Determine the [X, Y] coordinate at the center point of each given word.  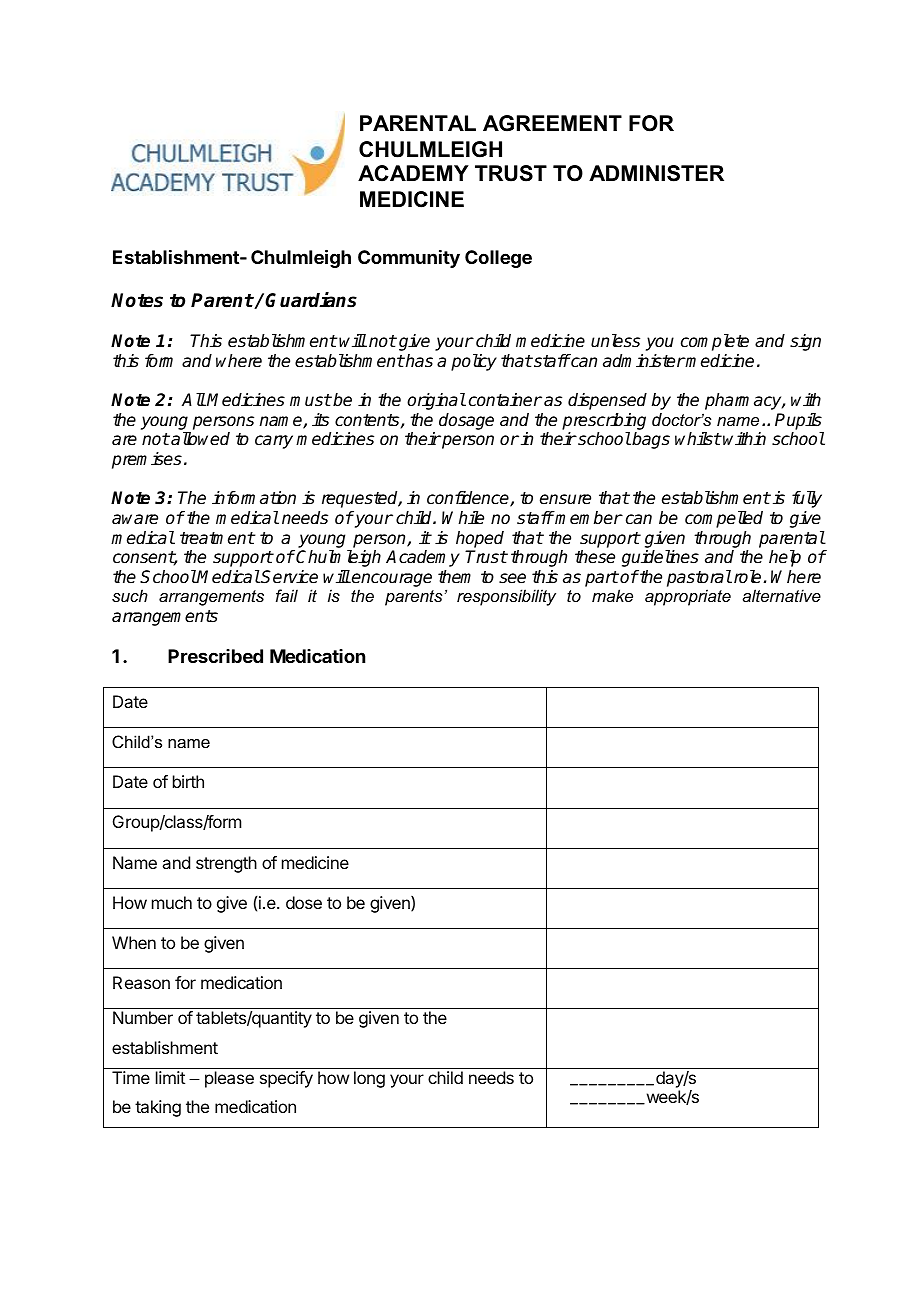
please [229, 1079]
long [369, 1079]
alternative [781, 595]
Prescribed [215, 656]
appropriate [688, 597]
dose [304, 902]
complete [715, 342]
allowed [200, 439]
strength [226, 864]
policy [474, 362]
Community [409, 259]
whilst [698, 439]
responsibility [506, 597]
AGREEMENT [552, 123]
